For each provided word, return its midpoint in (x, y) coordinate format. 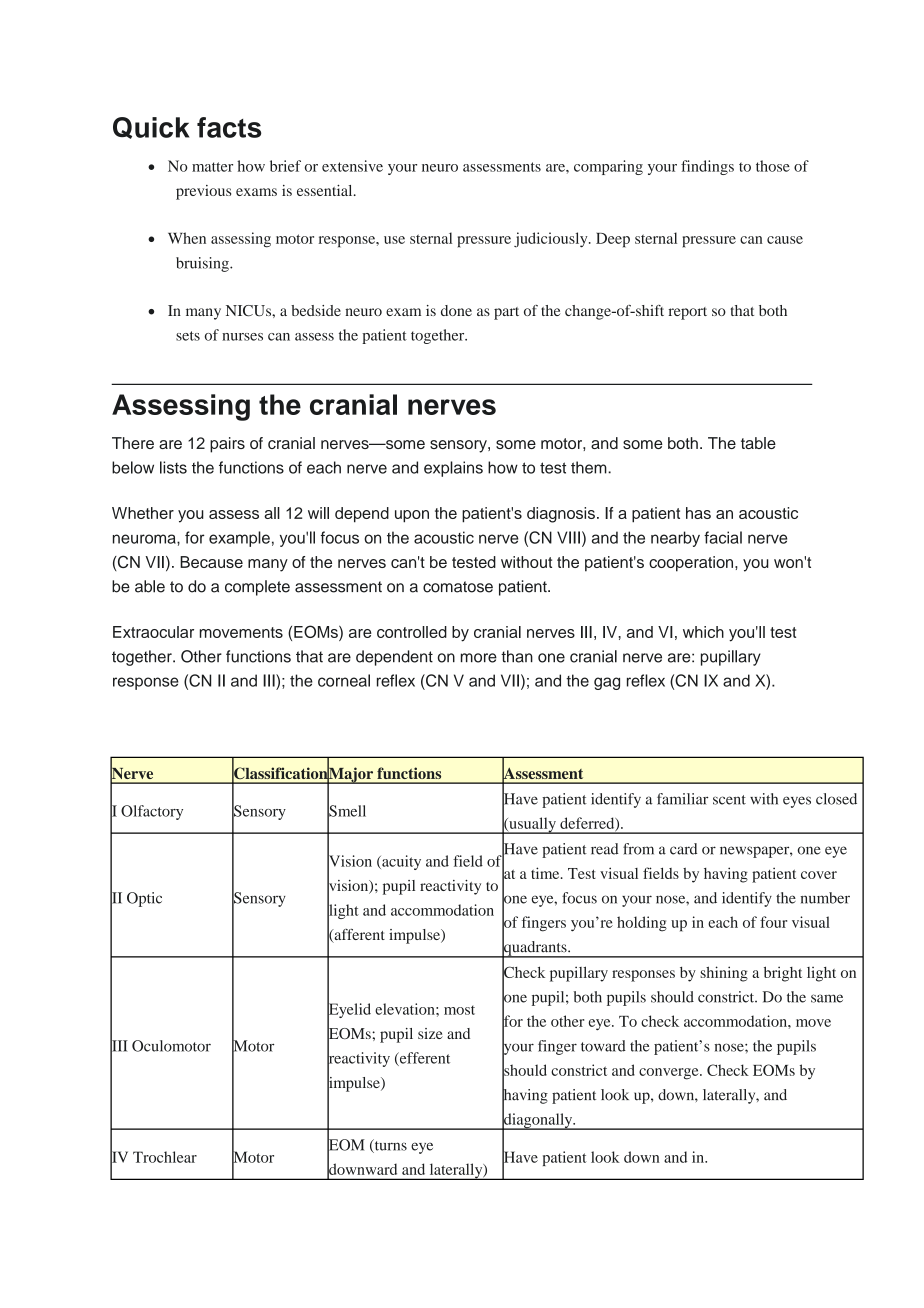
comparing (608, 167)
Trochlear (165, 1157)
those (773, 166)
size (430, 1033)
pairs (227, 445)
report (688, 313)
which (703, 632)
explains (453, 469)
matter (212, 167)
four (773, 922)
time (546, 873)
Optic (144, 899)
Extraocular (153, 632)
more (479, 658)
